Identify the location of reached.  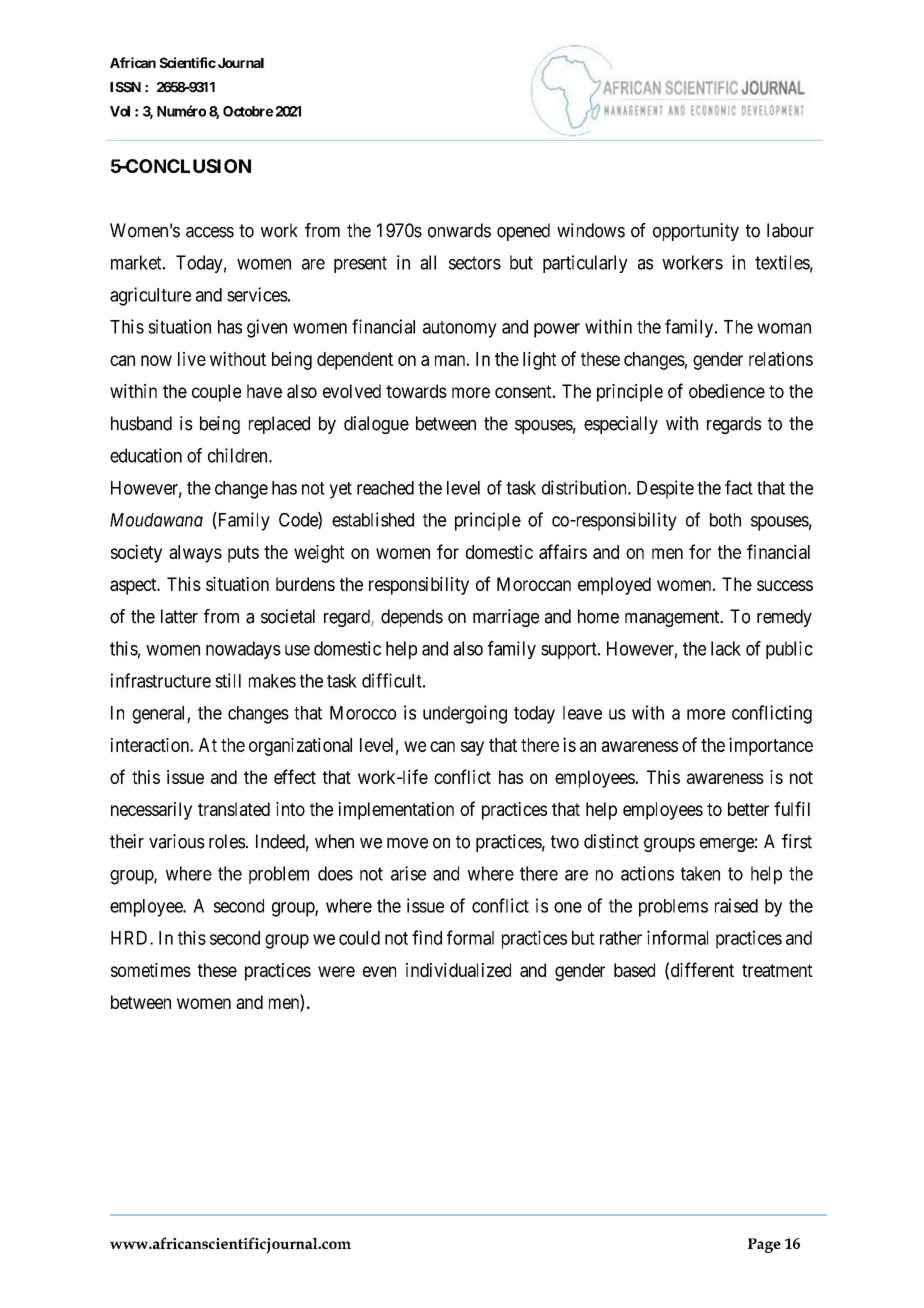
(385, 488).
